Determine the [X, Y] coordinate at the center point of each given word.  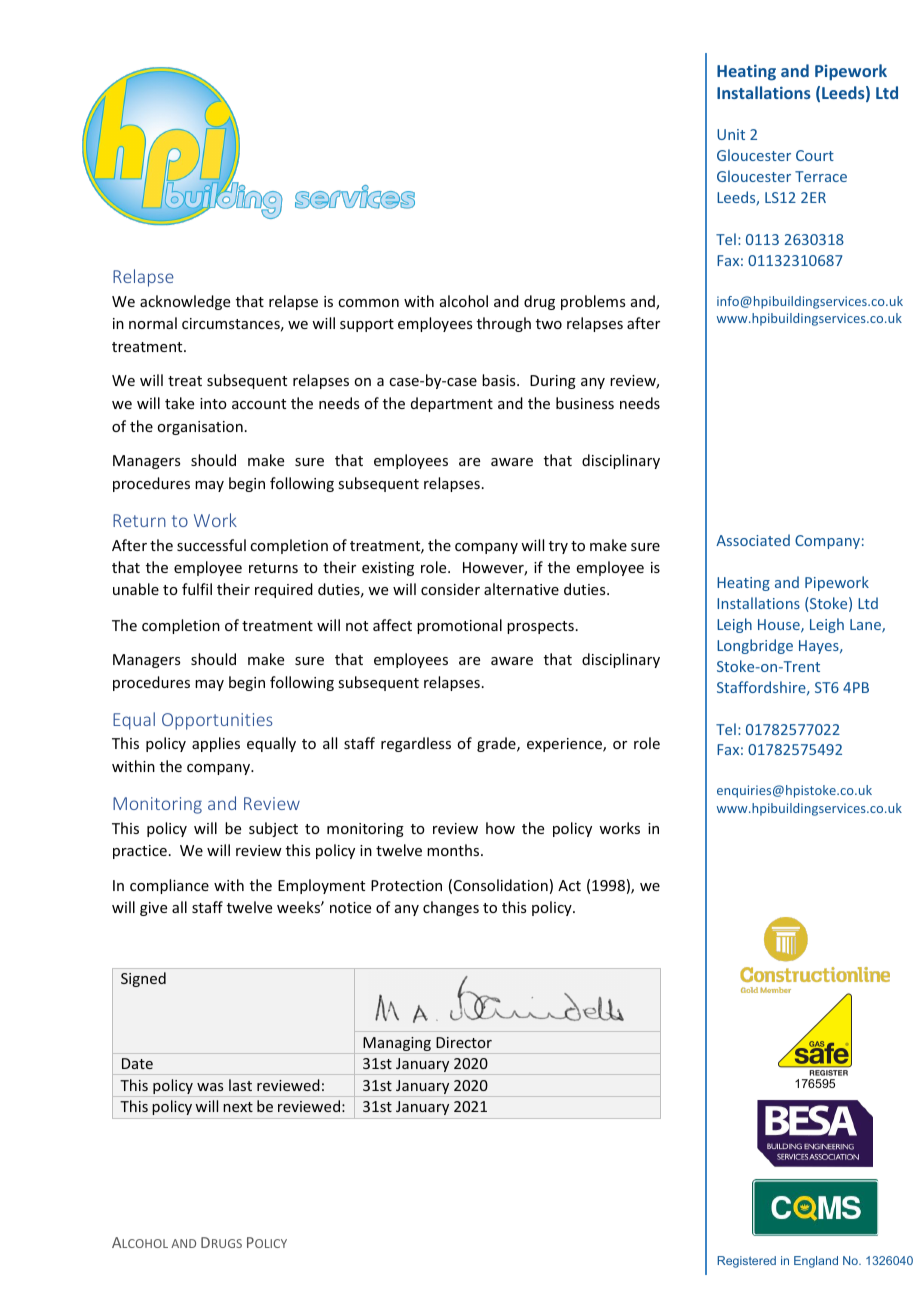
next [238, 1107]
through [504, 324]
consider [450, 589]
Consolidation [501, 885]
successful [211, 545]
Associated [753, 540]
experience [565, 745]
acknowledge [185, 302]
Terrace [821, 176]
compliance [169, 886]
